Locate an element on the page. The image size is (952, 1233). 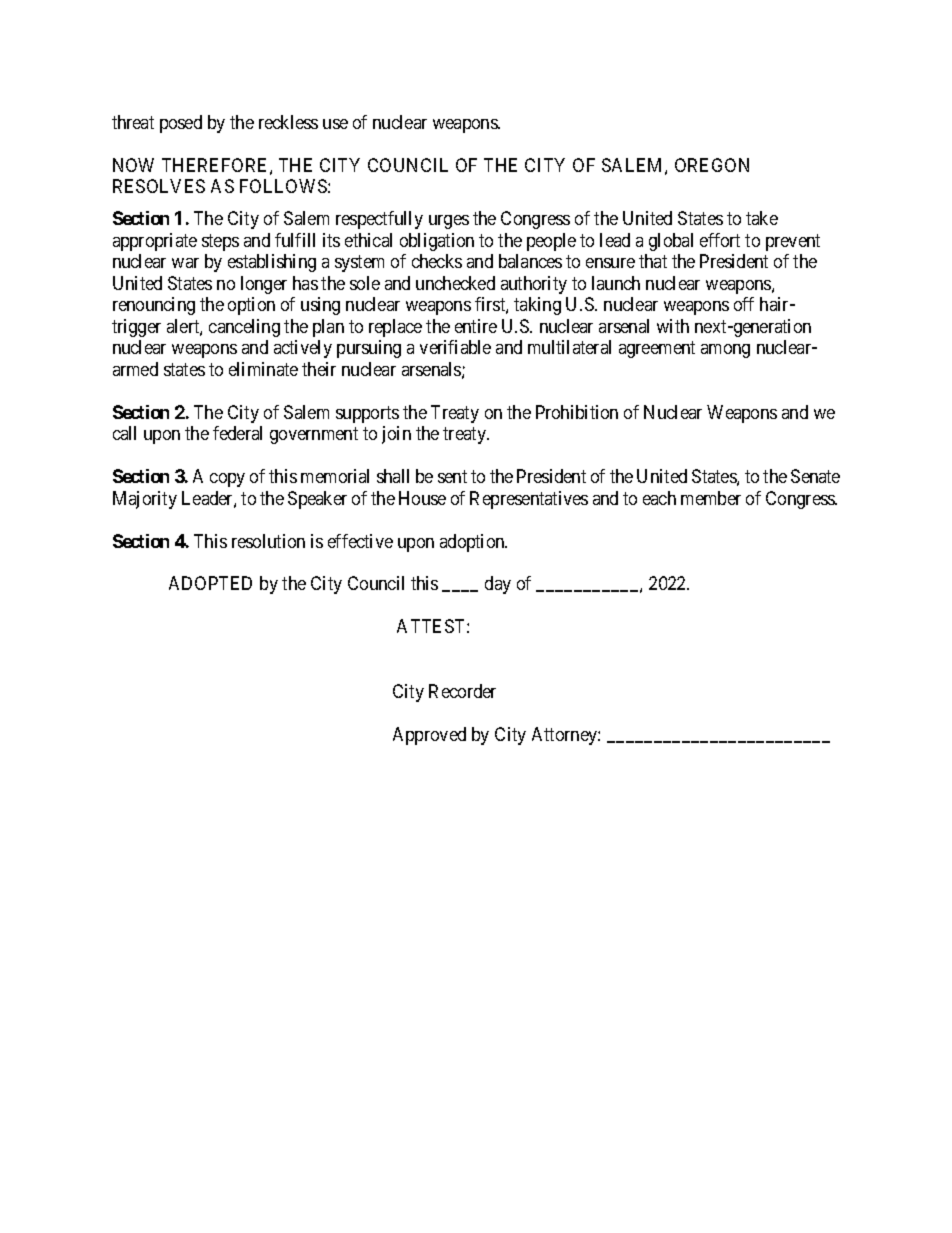
OREGON is located at coordinates (712, 165).
